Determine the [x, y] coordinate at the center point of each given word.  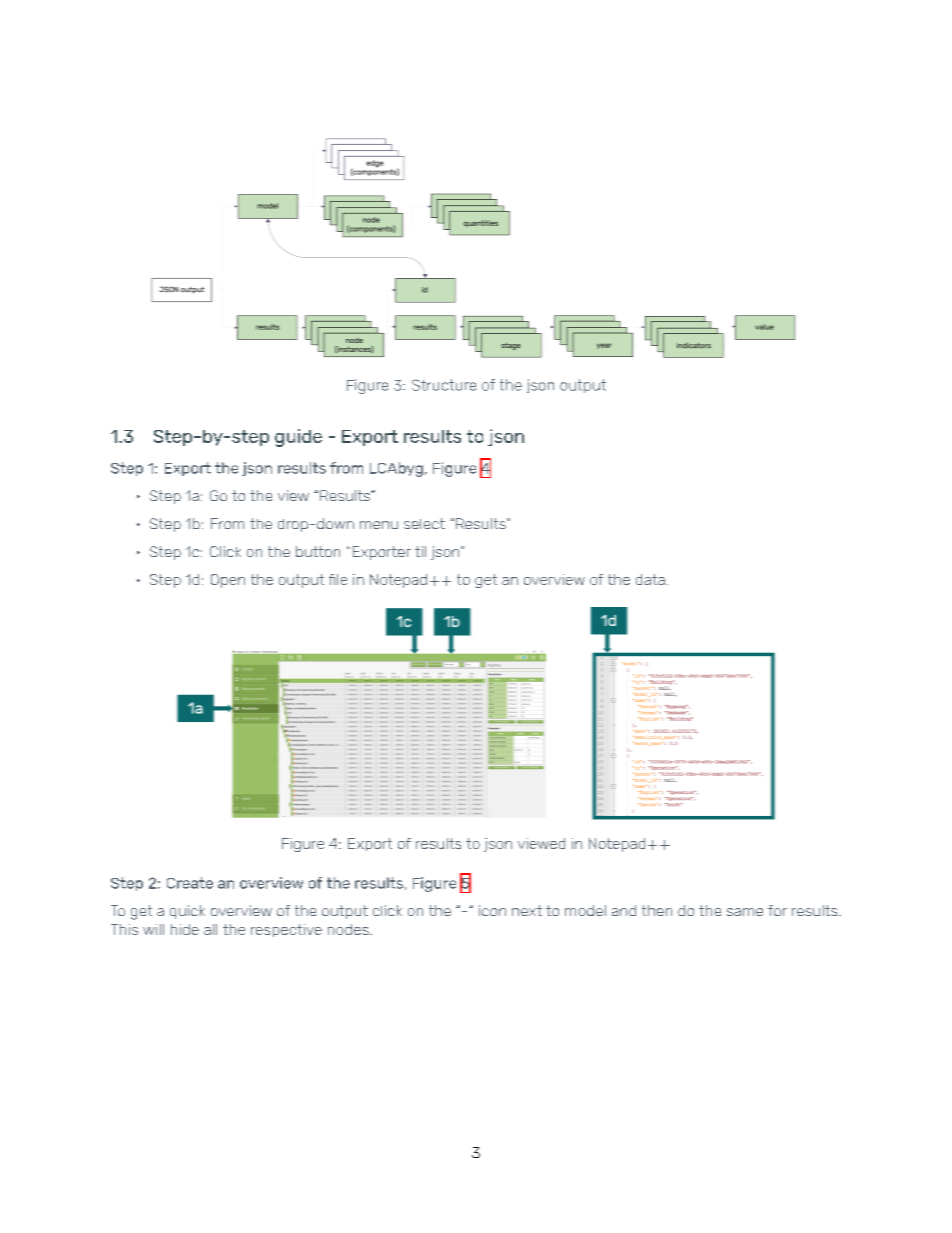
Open [228, 581]
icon [492, 910]
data [650, 579]
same [745, 912]
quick [187, 912]
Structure [444, 385]
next [527, 910]
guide [298, 438]
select [424, 523]
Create [190, 883]
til [420, 551]
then [657, 910]
